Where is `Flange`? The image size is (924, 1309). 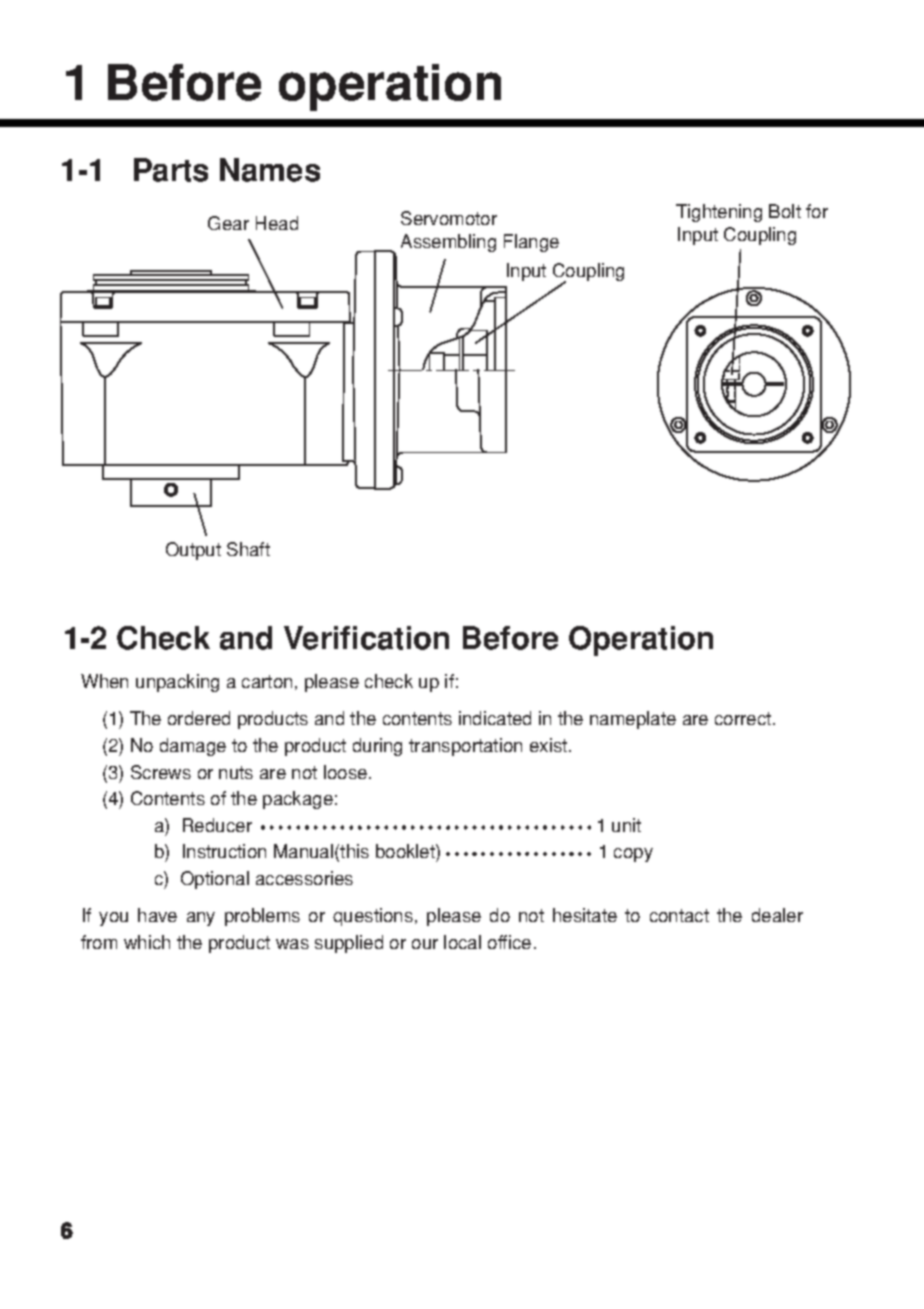 Flange is located at coordinates (531, 243).
